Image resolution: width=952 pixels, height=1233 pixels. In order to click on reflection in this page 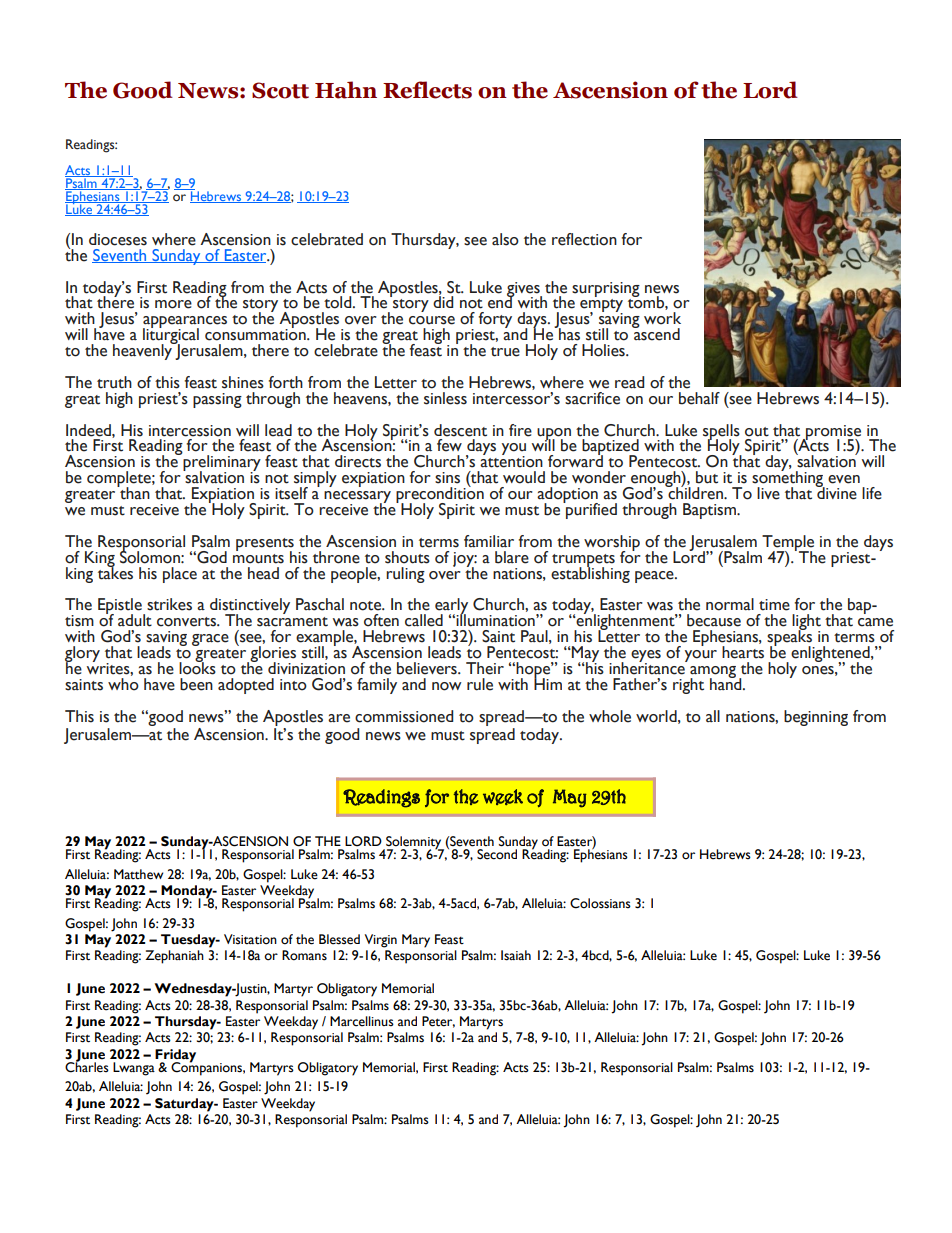, I will do `click(584, 239)`.
